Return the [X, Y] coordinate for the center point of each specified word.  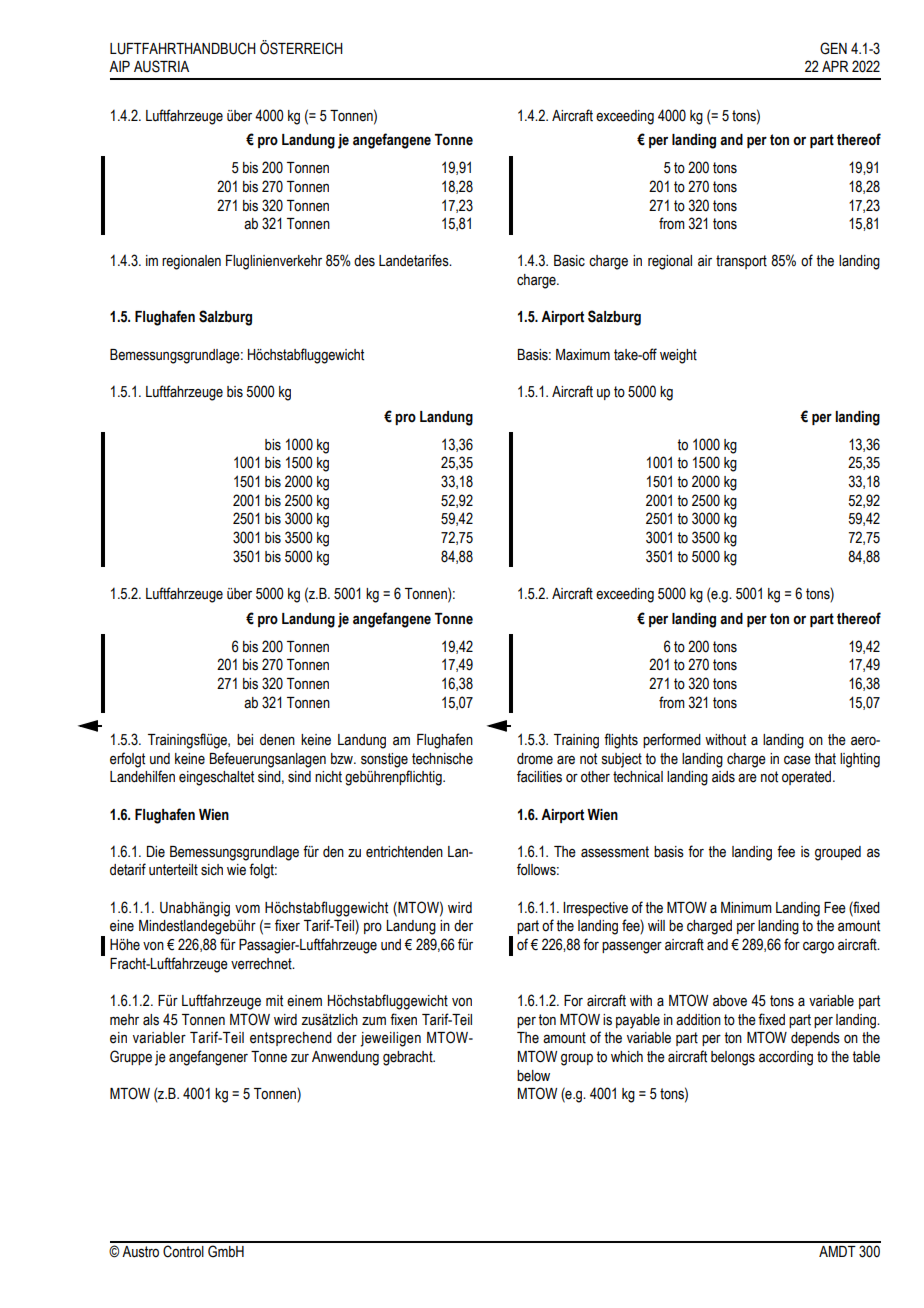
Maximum [583, 355]
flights [621, 741]
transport [741, 262]
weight [678, 356]
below [533, 1076]
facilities [539, 776]
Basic [569, 261]
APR [835, 66]
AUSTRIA [161, 66]
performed [672, 740]
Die [156, 852]
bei [245, 740]
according [786, 1058]
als [151, 1020]
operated [808, 778]
